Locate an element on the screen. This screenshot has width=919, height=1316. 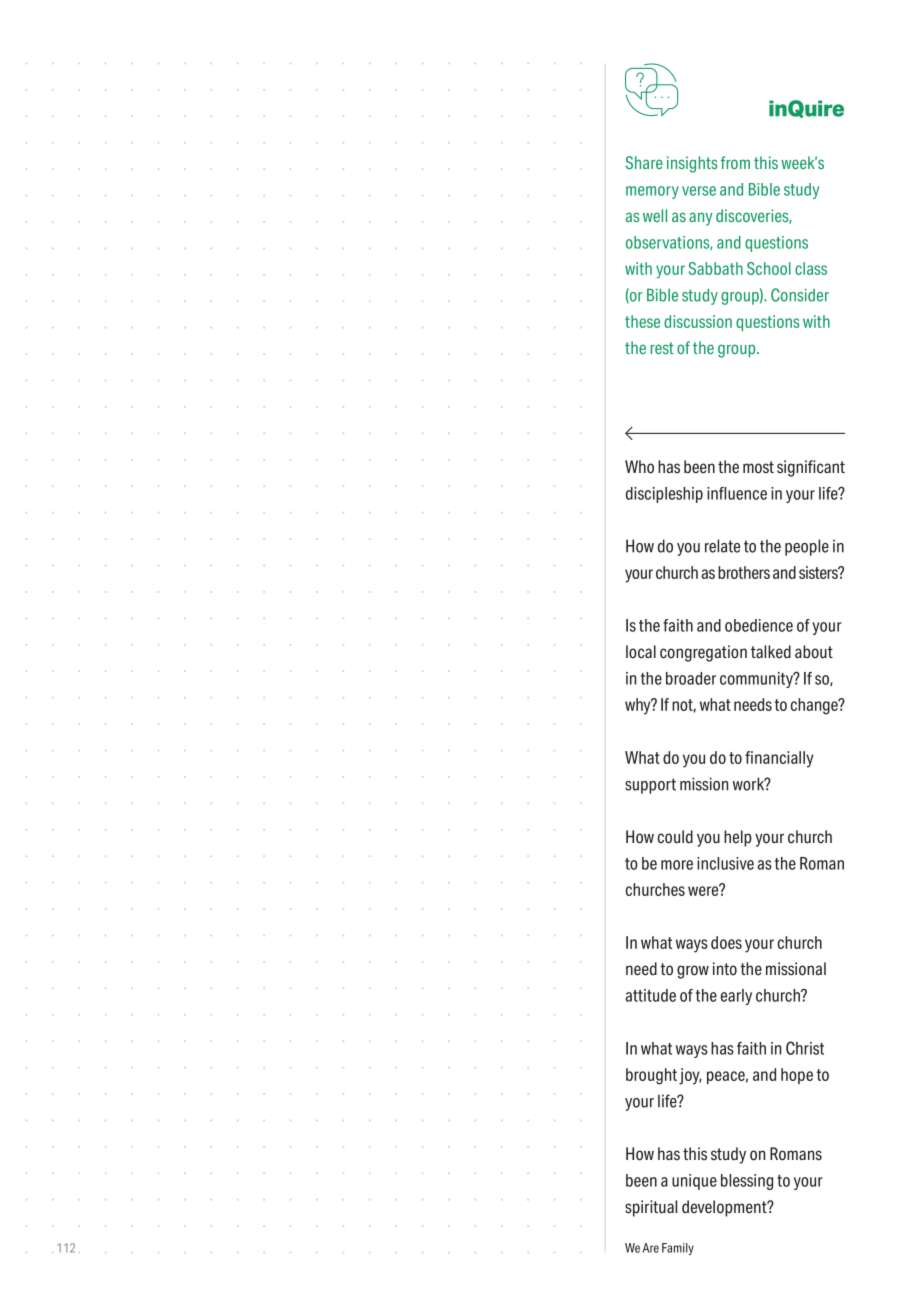
memory is located at coordinates (652, 192).
